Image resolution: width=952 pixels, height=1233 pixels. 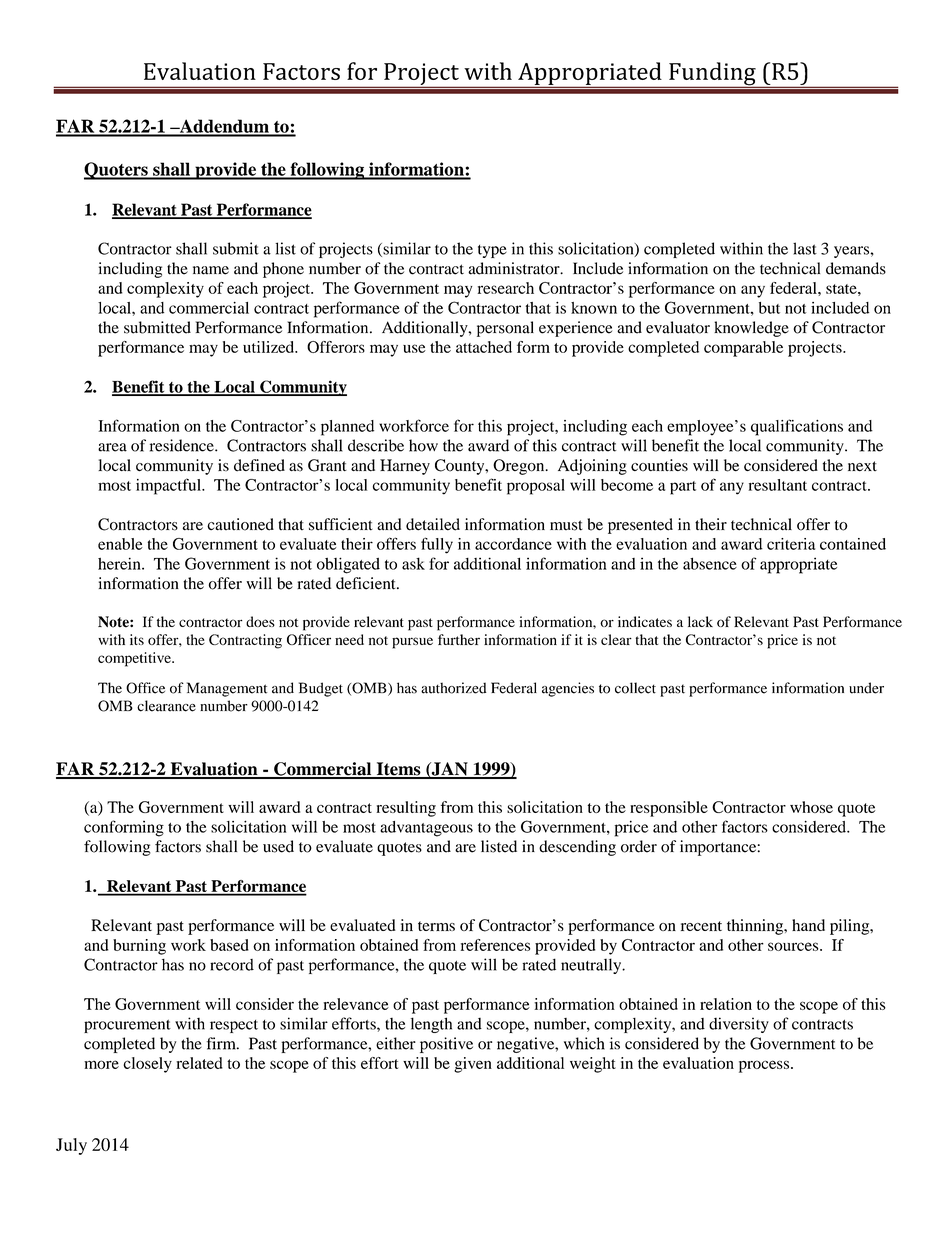 I want to click on but, so click(x=769, y=308).
